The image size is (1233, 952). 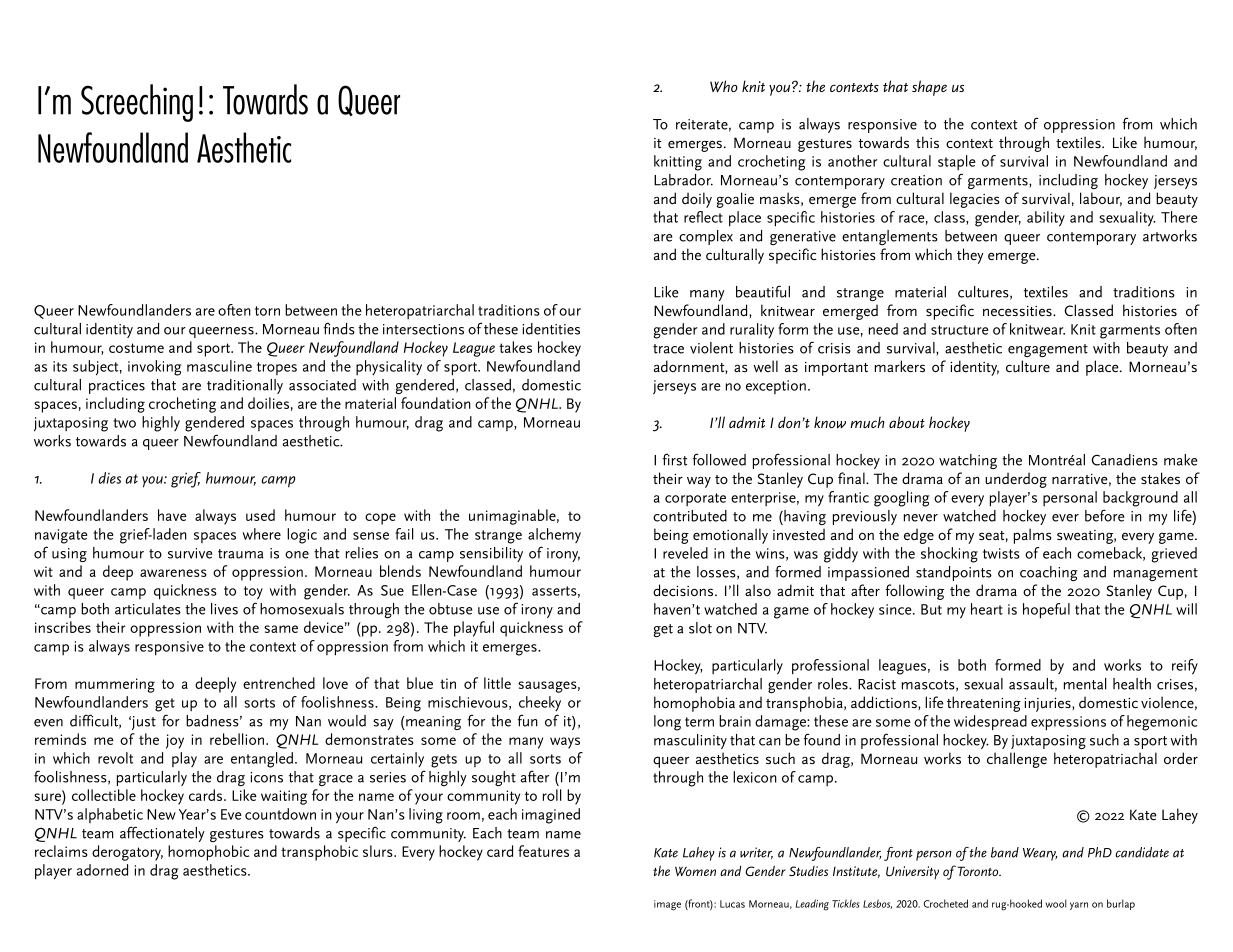 What do you see at coordinates (137, 103) in the screenshot?
I see `Screeching` at bounding box center [137, 103].
